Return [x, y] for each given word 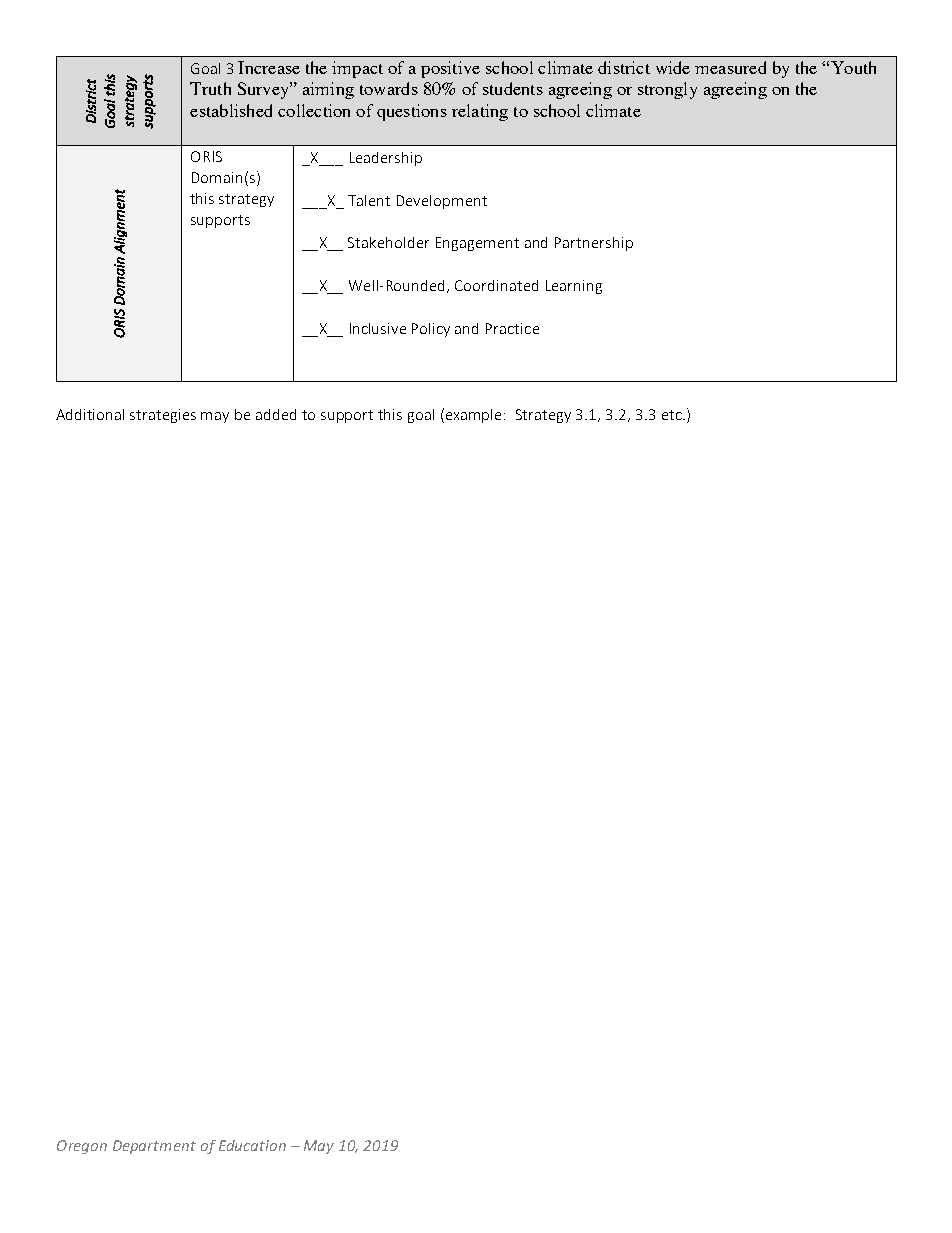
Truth [210, 88]
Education [252, 1145]
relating [480, 112]
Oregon [82, 1147]
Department [154, 1147]
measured [730, 67]
